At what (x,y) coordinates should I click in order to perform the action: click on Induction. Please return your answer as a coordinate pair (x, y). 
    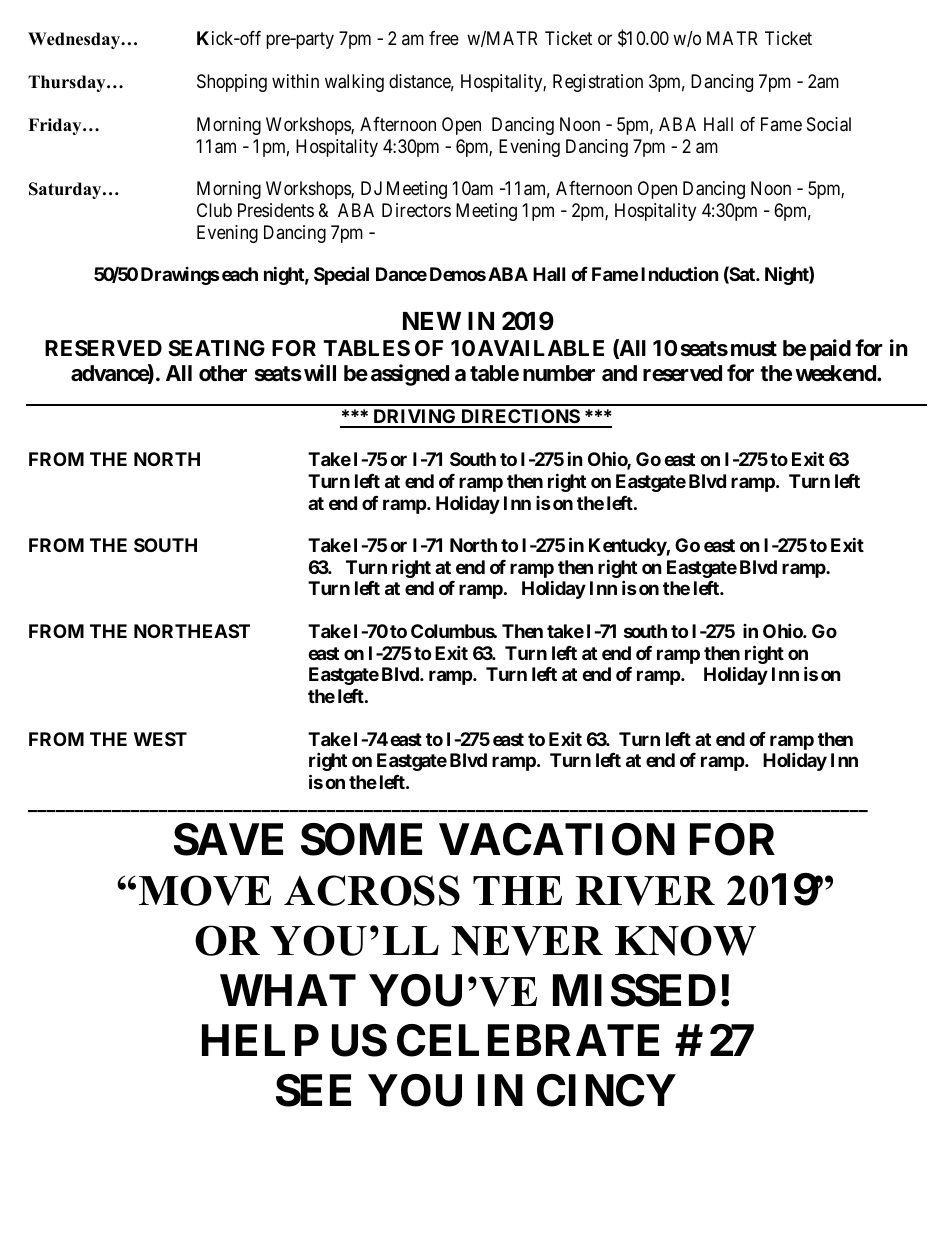
    Looking at the image, I should click on (680, 273).
